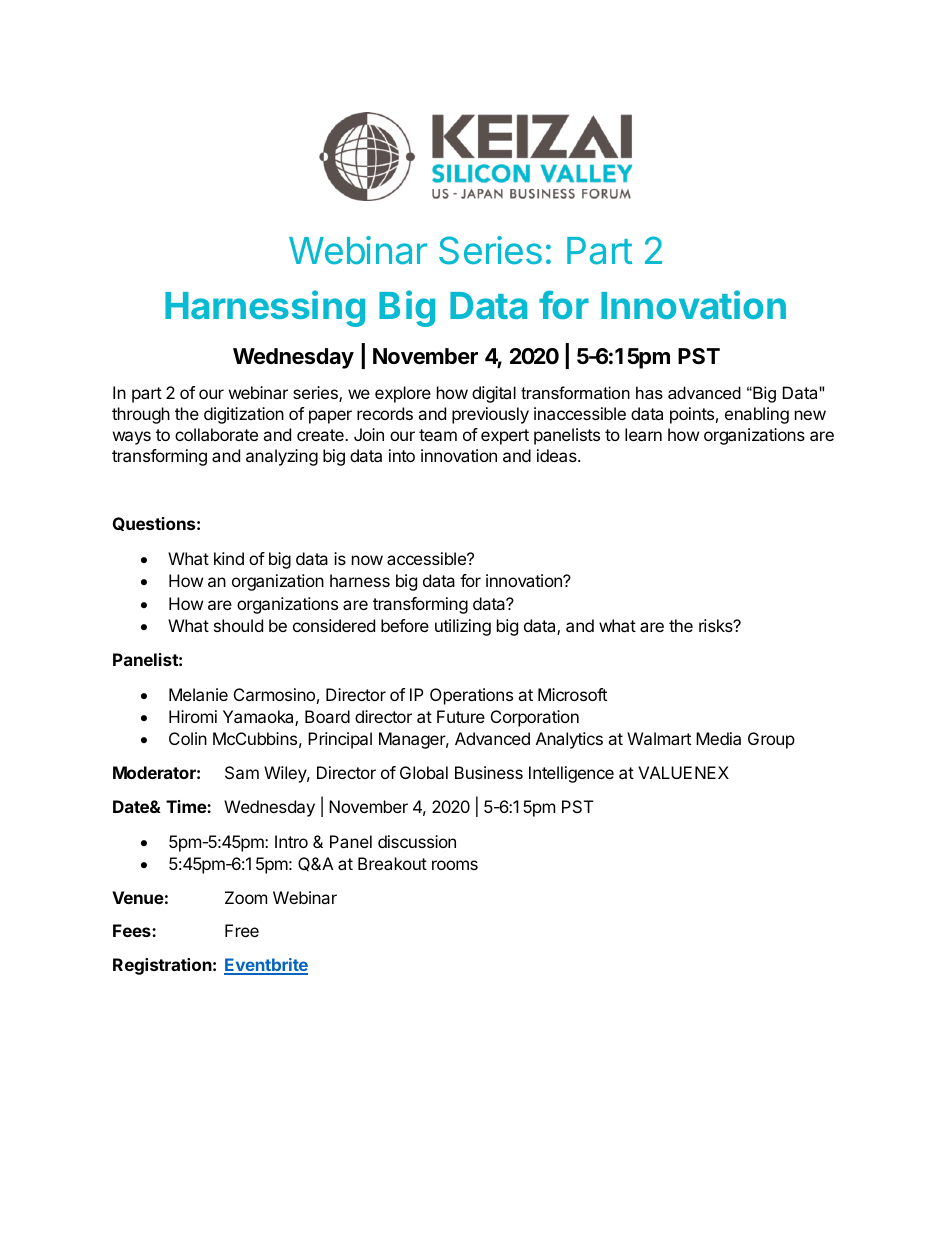 The image size is (952, 1233). Describe the element at coordinates (242, 772) in the document. I see `Sam` at that location.
